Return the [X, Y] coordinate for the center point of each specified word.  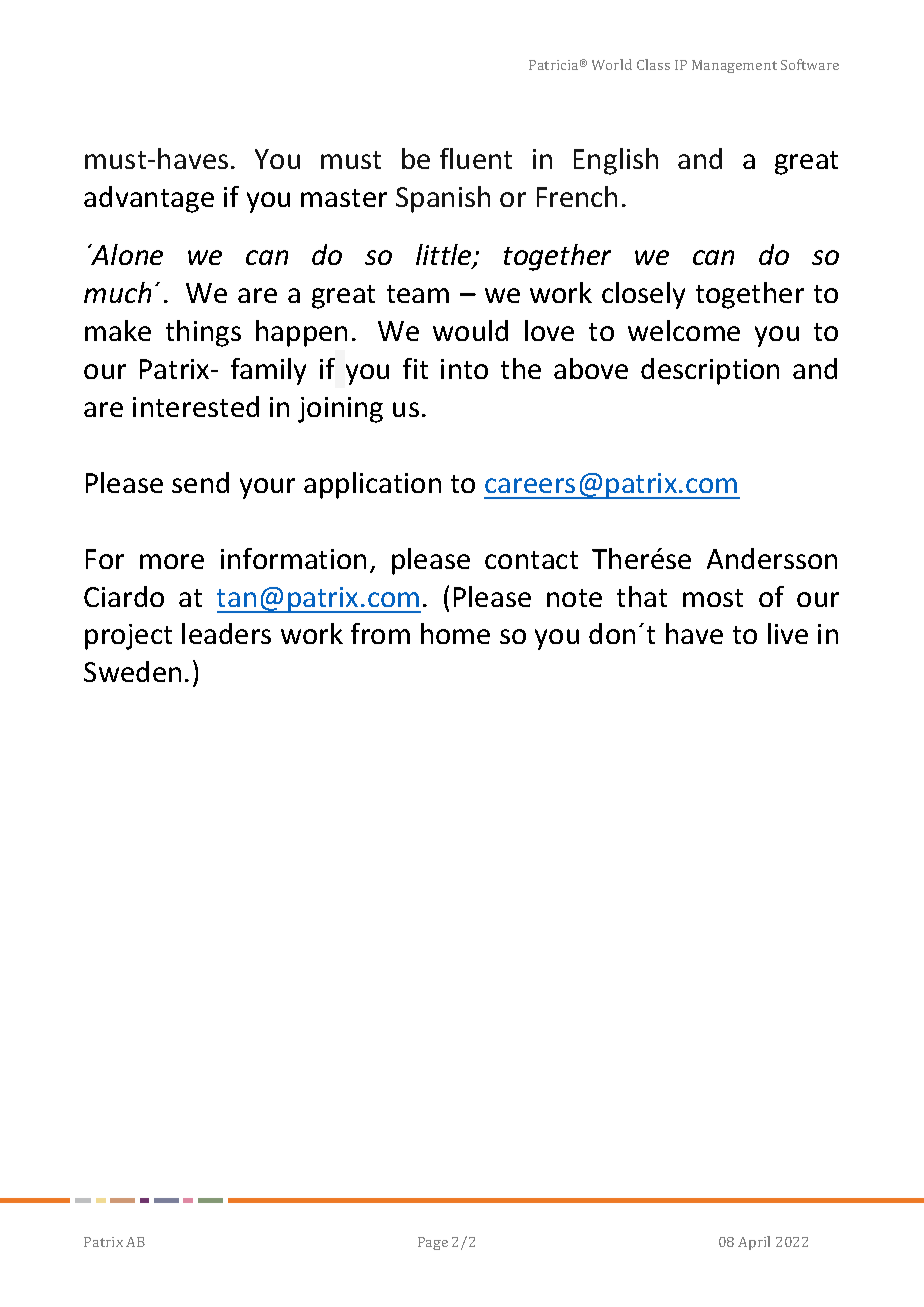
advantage [149, 199]
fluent [476, 158]
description [710, 371]
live [788, 633]
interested [196, 406]
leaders [226, 633]
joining [340, 410]
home [455, 633]
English [616, 161]
